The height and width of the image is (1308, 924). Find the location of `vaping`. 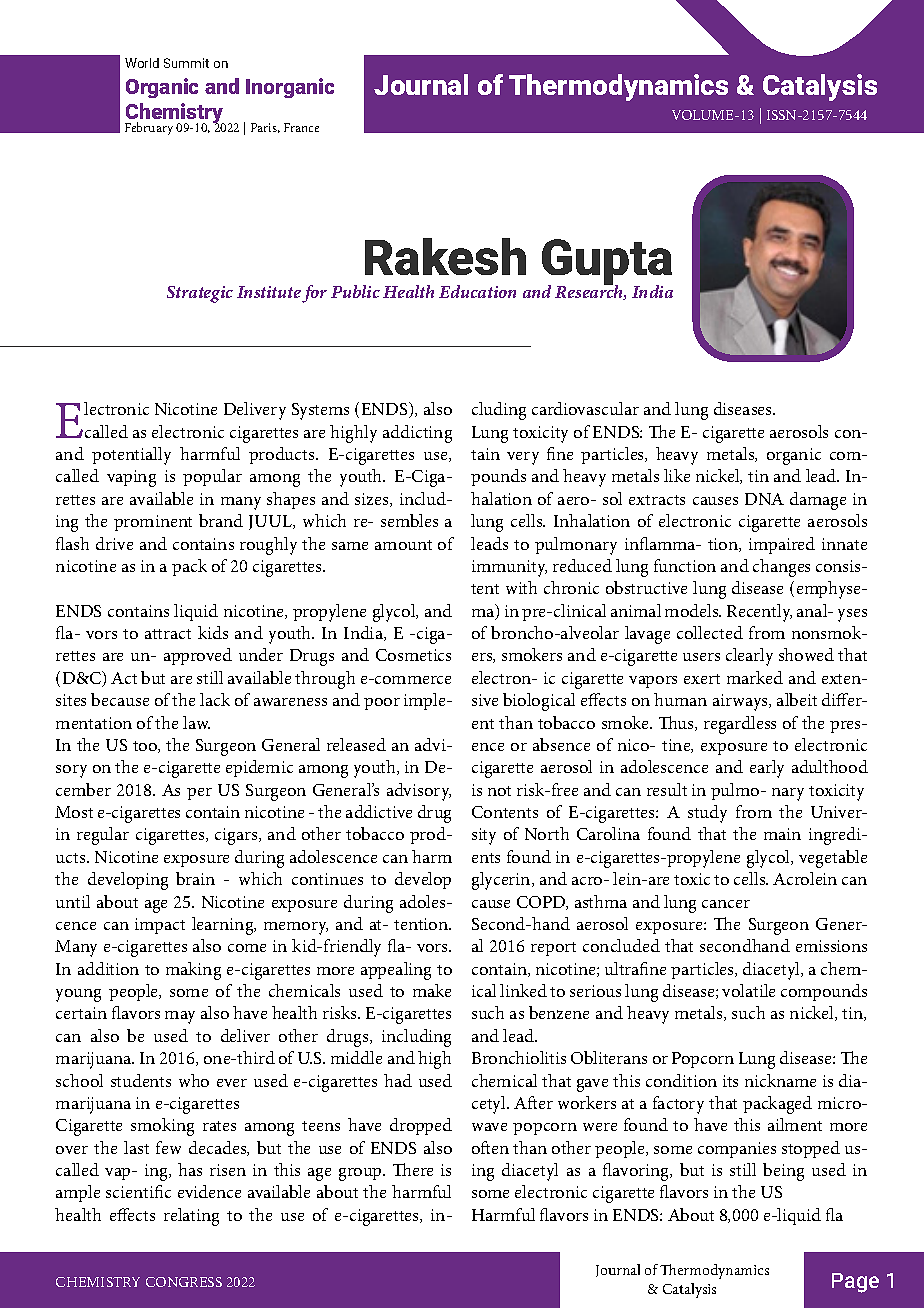

vaping is located at coordinates (131, 478).
